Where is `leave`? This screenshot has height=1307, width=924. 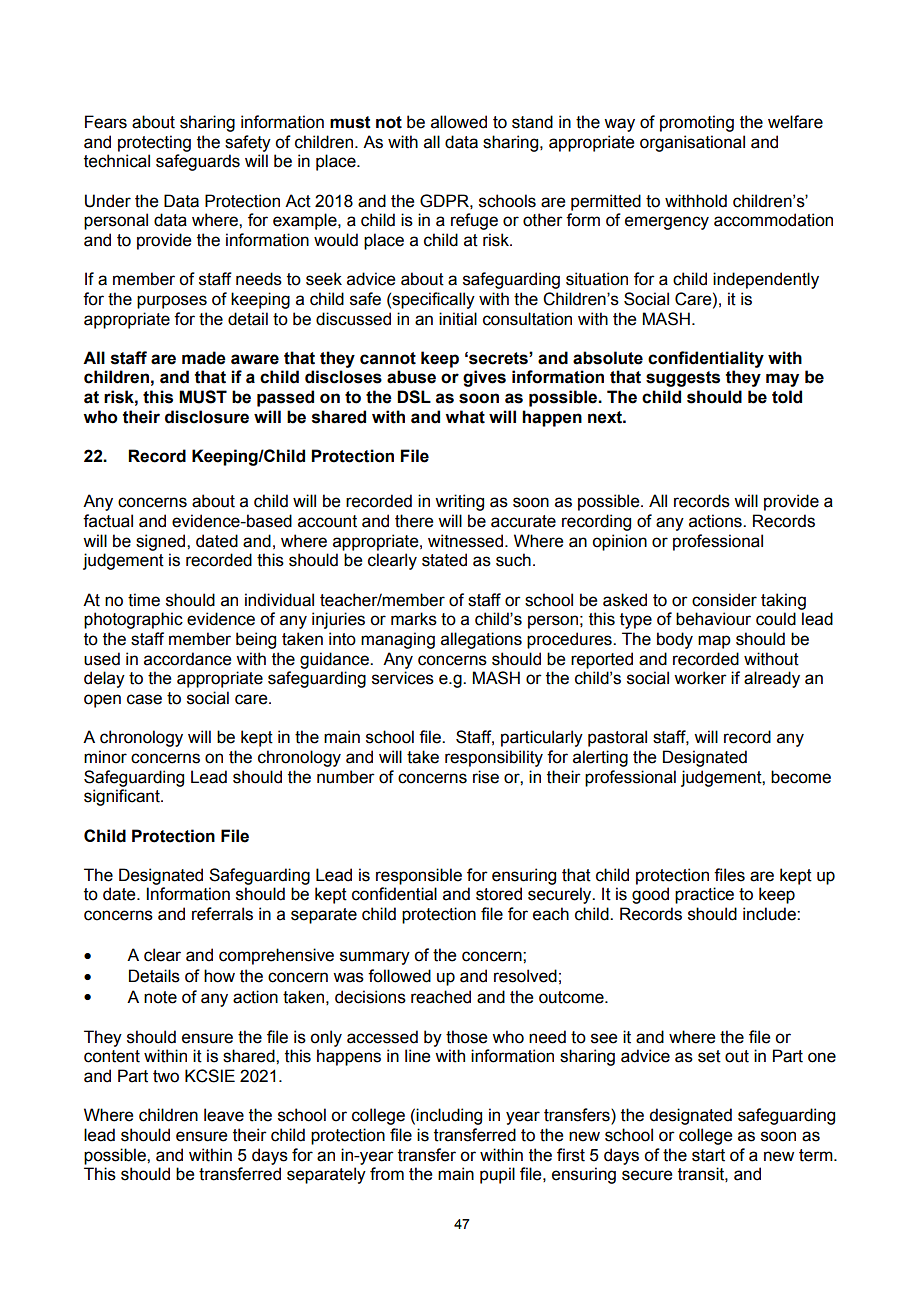
leave is located at coordinates (224, 1115).
